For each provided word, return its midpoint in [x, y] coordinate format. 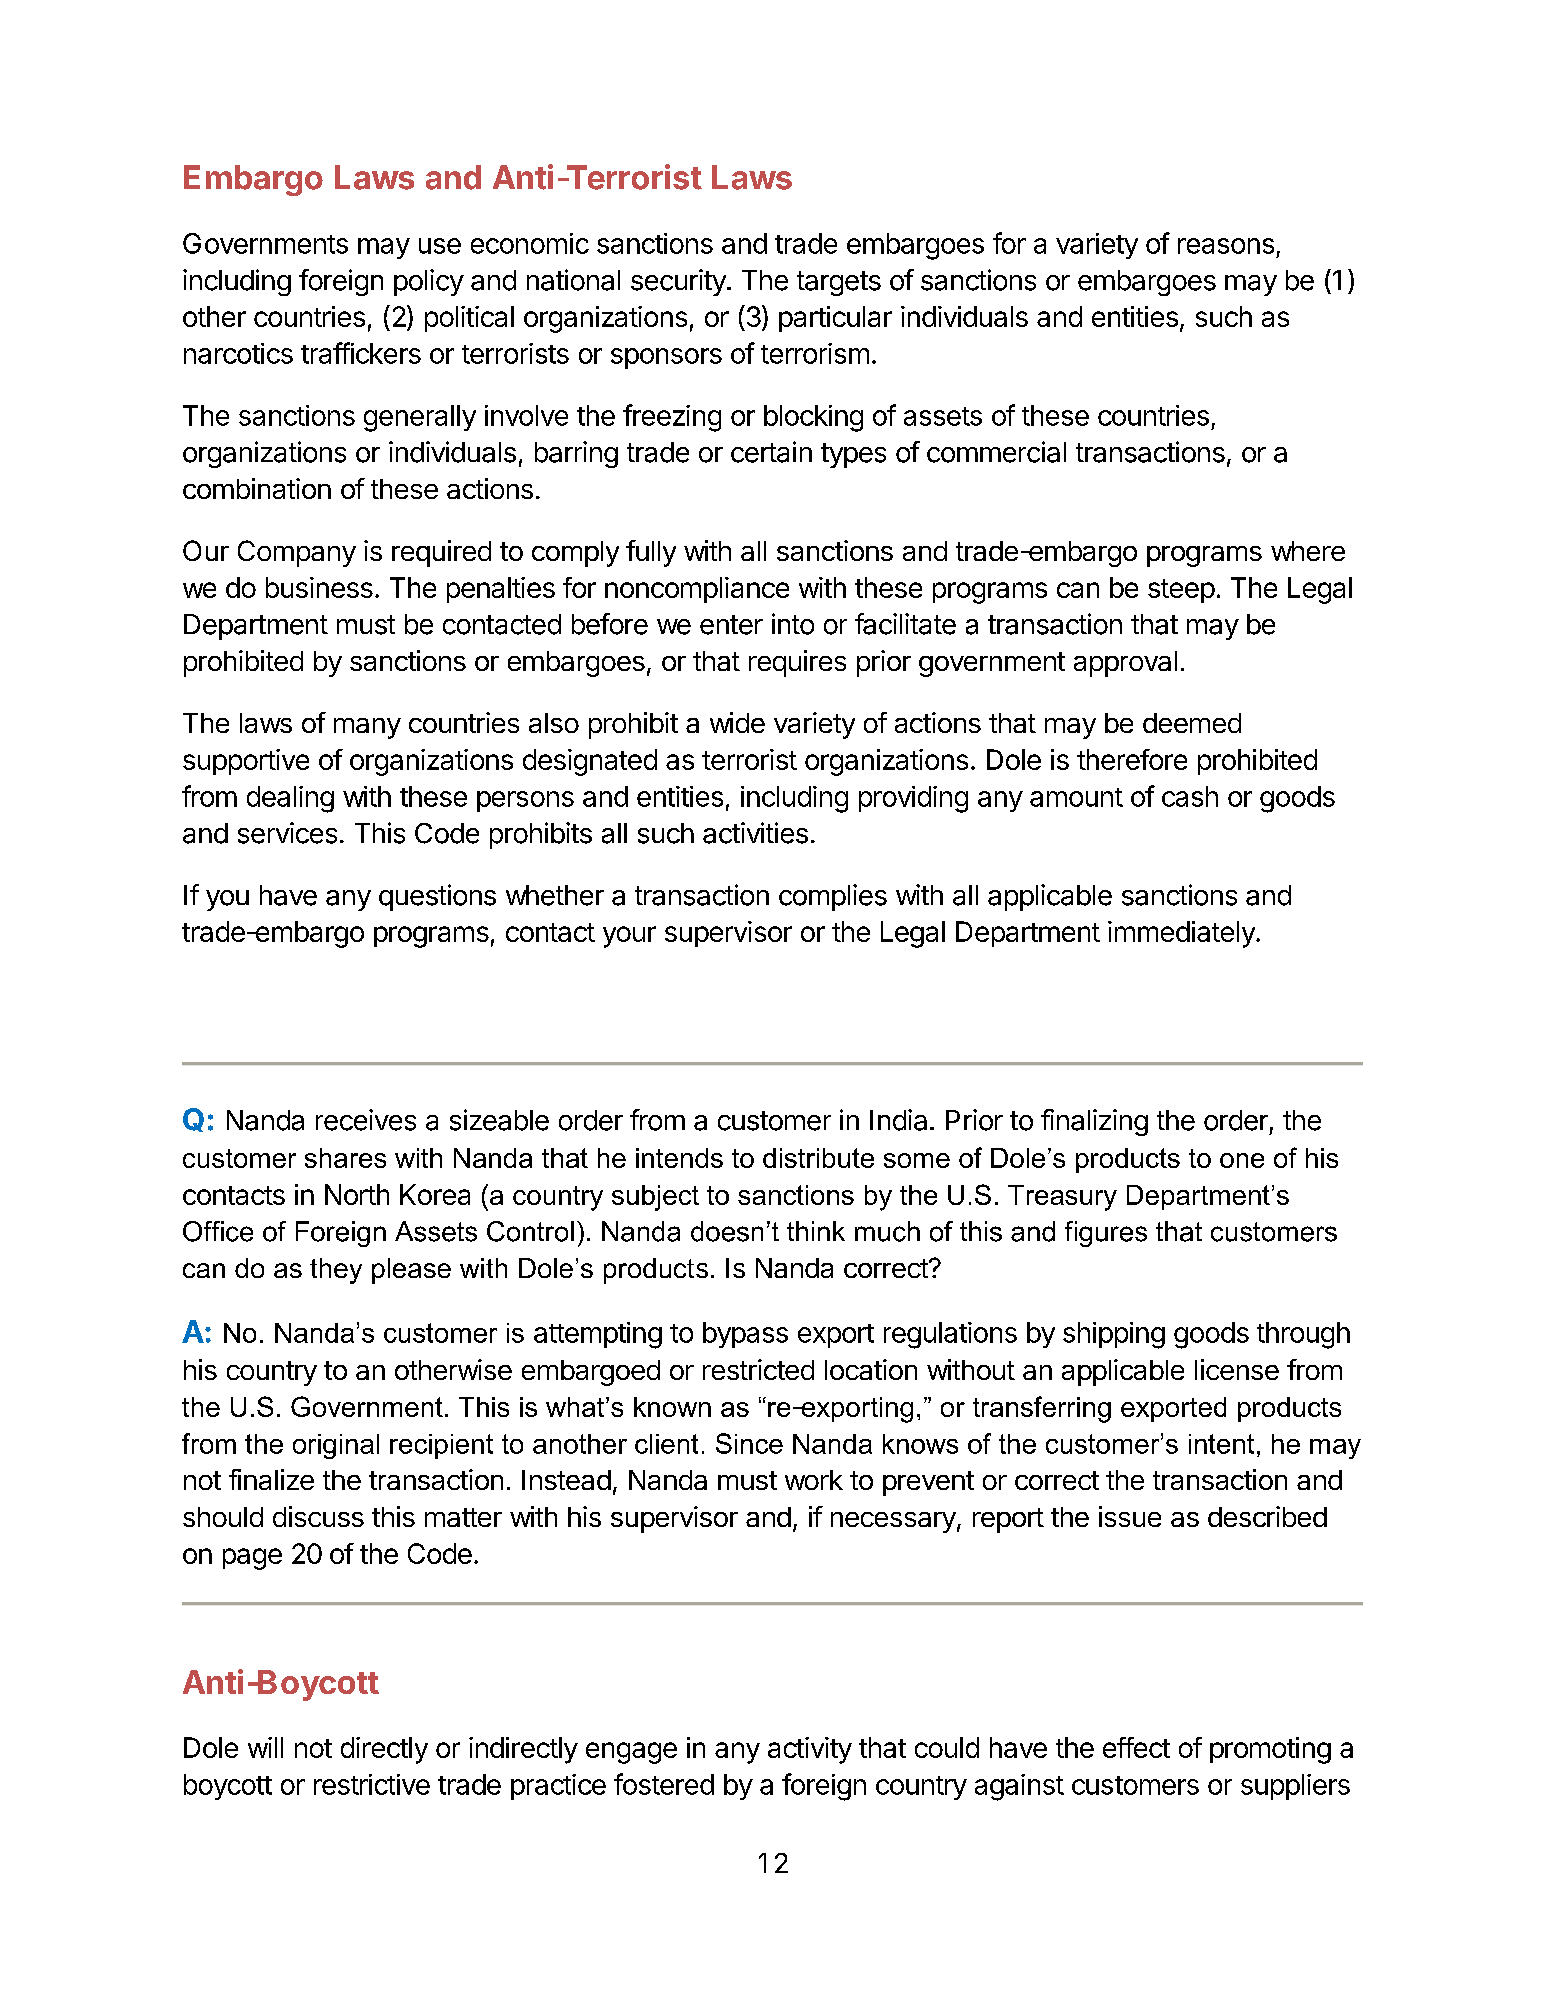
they [336, 1271]
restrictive [372, 1784]
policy [429, 282]
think [816, 1231]
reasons [1226, 246]
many [367, 728]
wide [737, 722]
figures [1106, 1234]
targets [839, 283]
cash [1190, 796]
